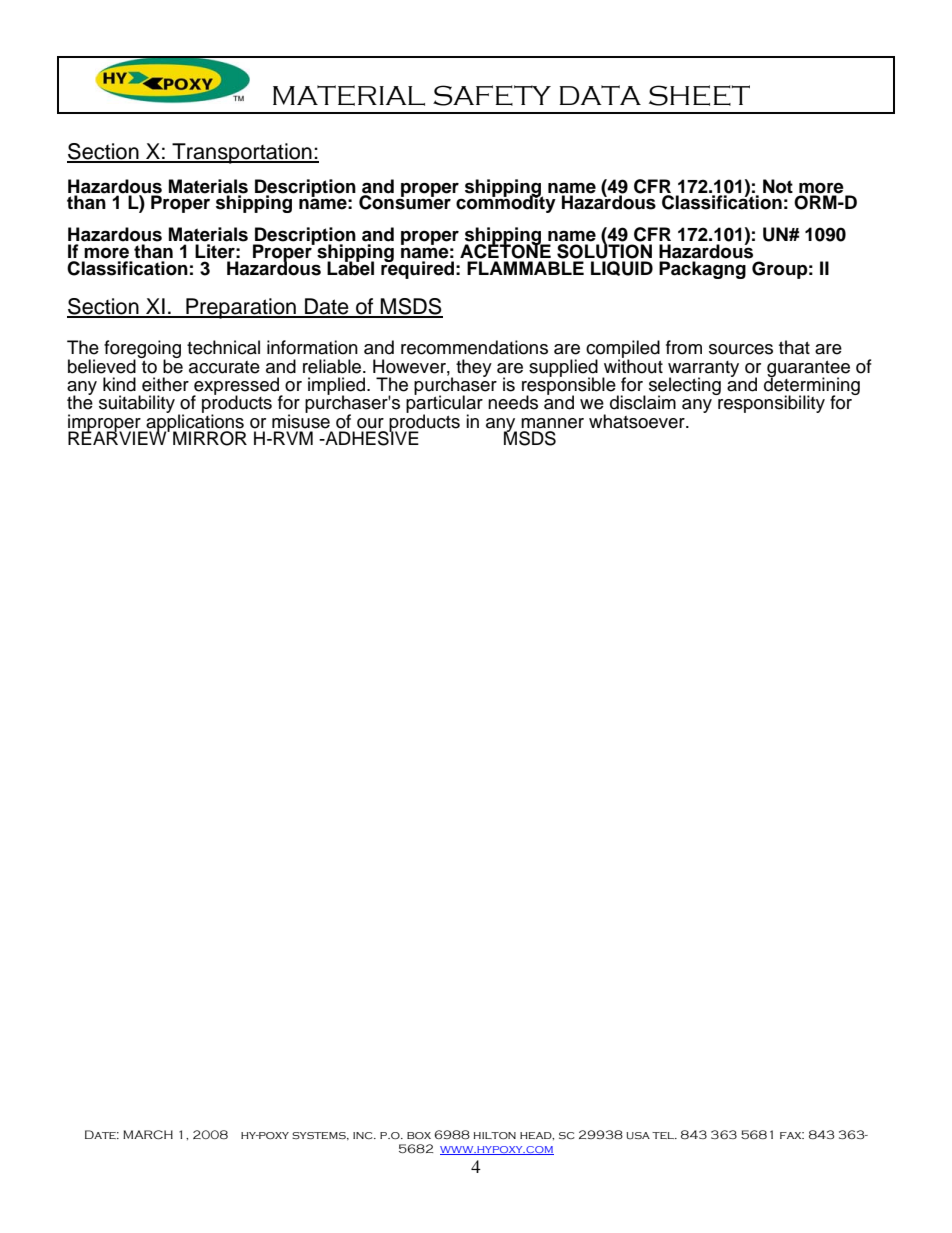 The height and width of the image is (1233, 952). I want to click on applications, so click(195, 423).
